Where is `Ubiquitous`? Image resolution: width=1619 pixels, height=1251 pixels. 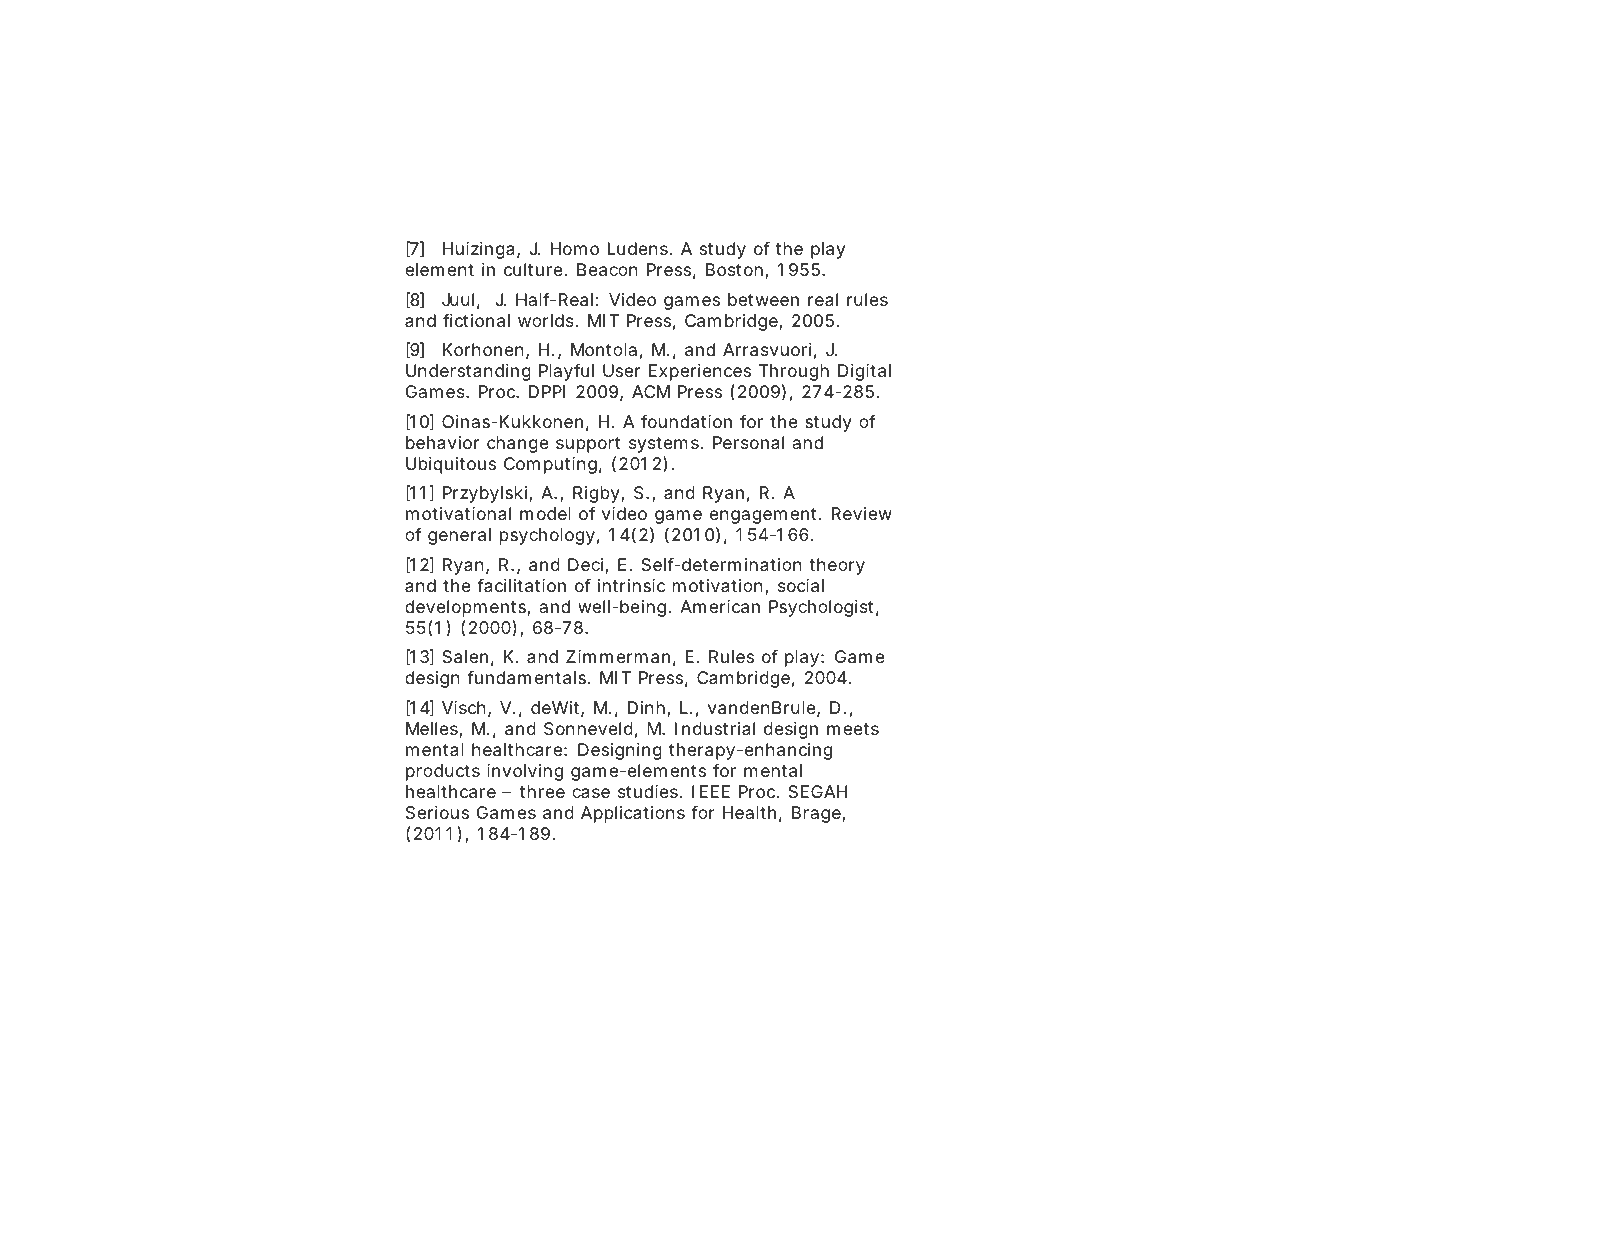
Ubiquitous is located at coordinates (451, 465).
